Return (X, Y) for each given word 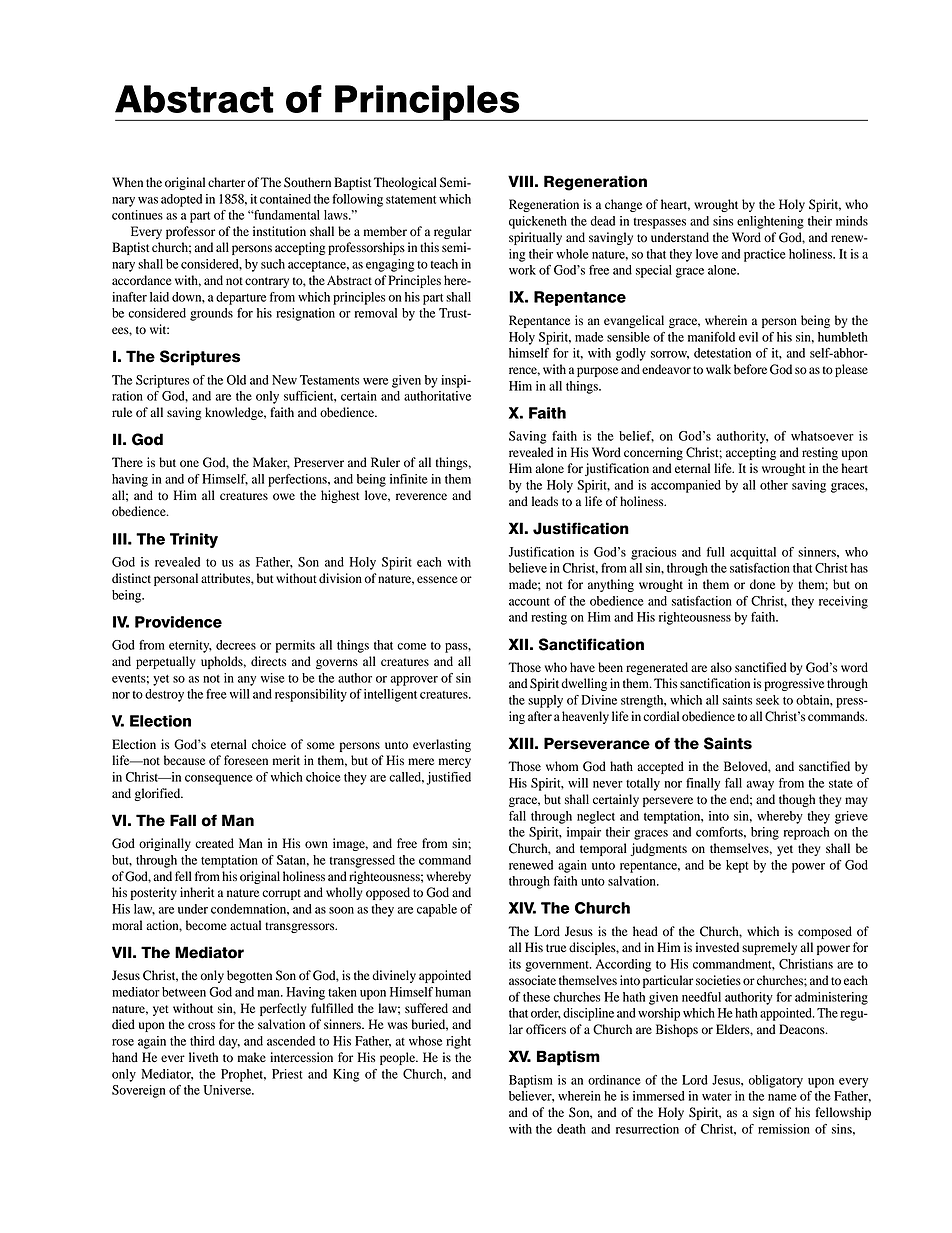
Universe (228, 1090)
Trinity (194, 540)
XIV (522, 908)
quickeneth (538, 222)
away (760, 786)
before (750, 369)
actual (245, 925)
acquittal (753, 553)
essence (437, 579)
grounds (211, 314)
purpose (597, 372)
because (184, 760)
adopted (181, 200)
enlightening (770, 222)
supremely (769, 948)
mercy (455, 763)
